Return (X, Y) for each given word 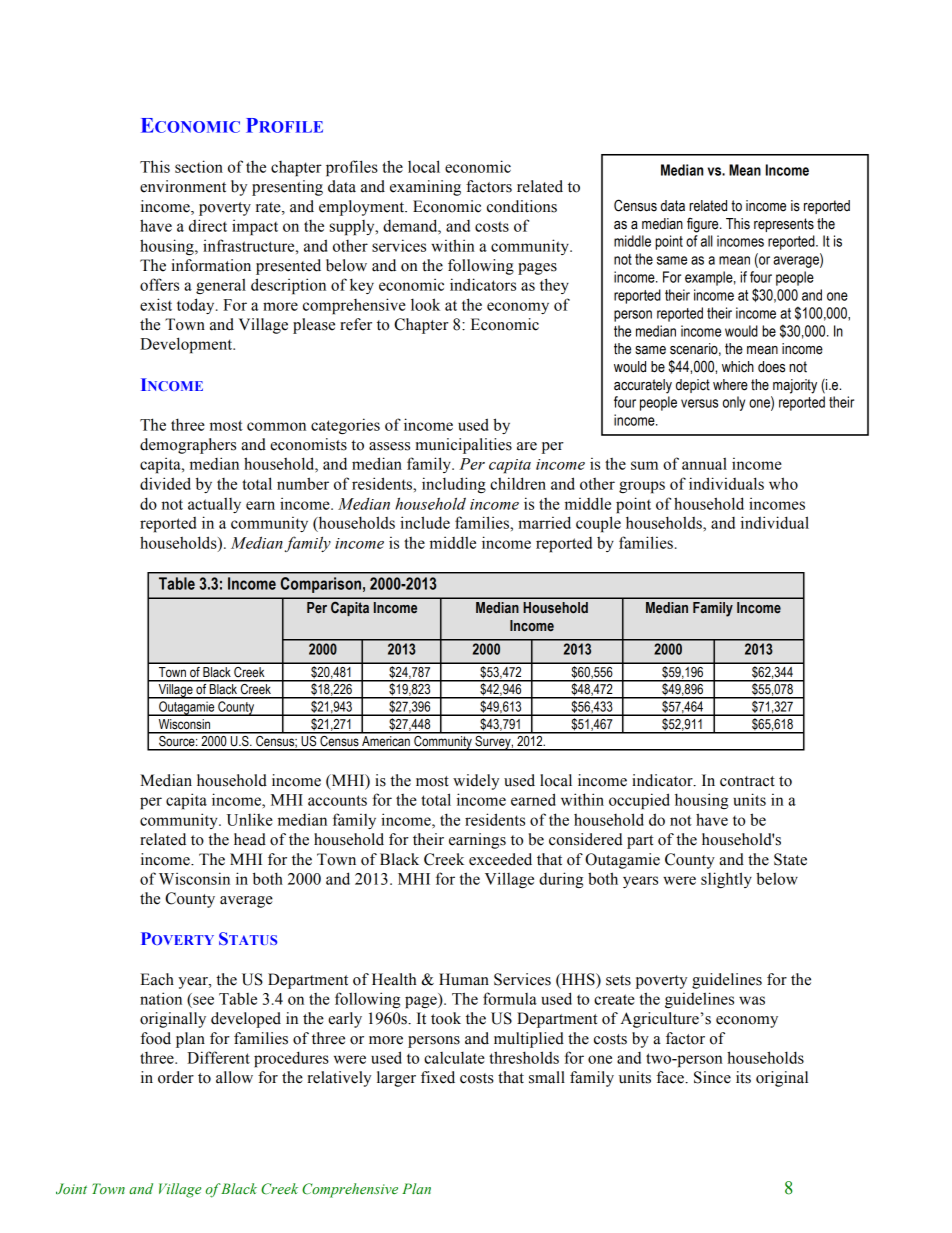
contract (747, 781)
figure (704, 225)
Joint (71, 1189)
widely (476, 782)
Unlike (250, 819)
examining (425, 188)
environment (183, 186)
